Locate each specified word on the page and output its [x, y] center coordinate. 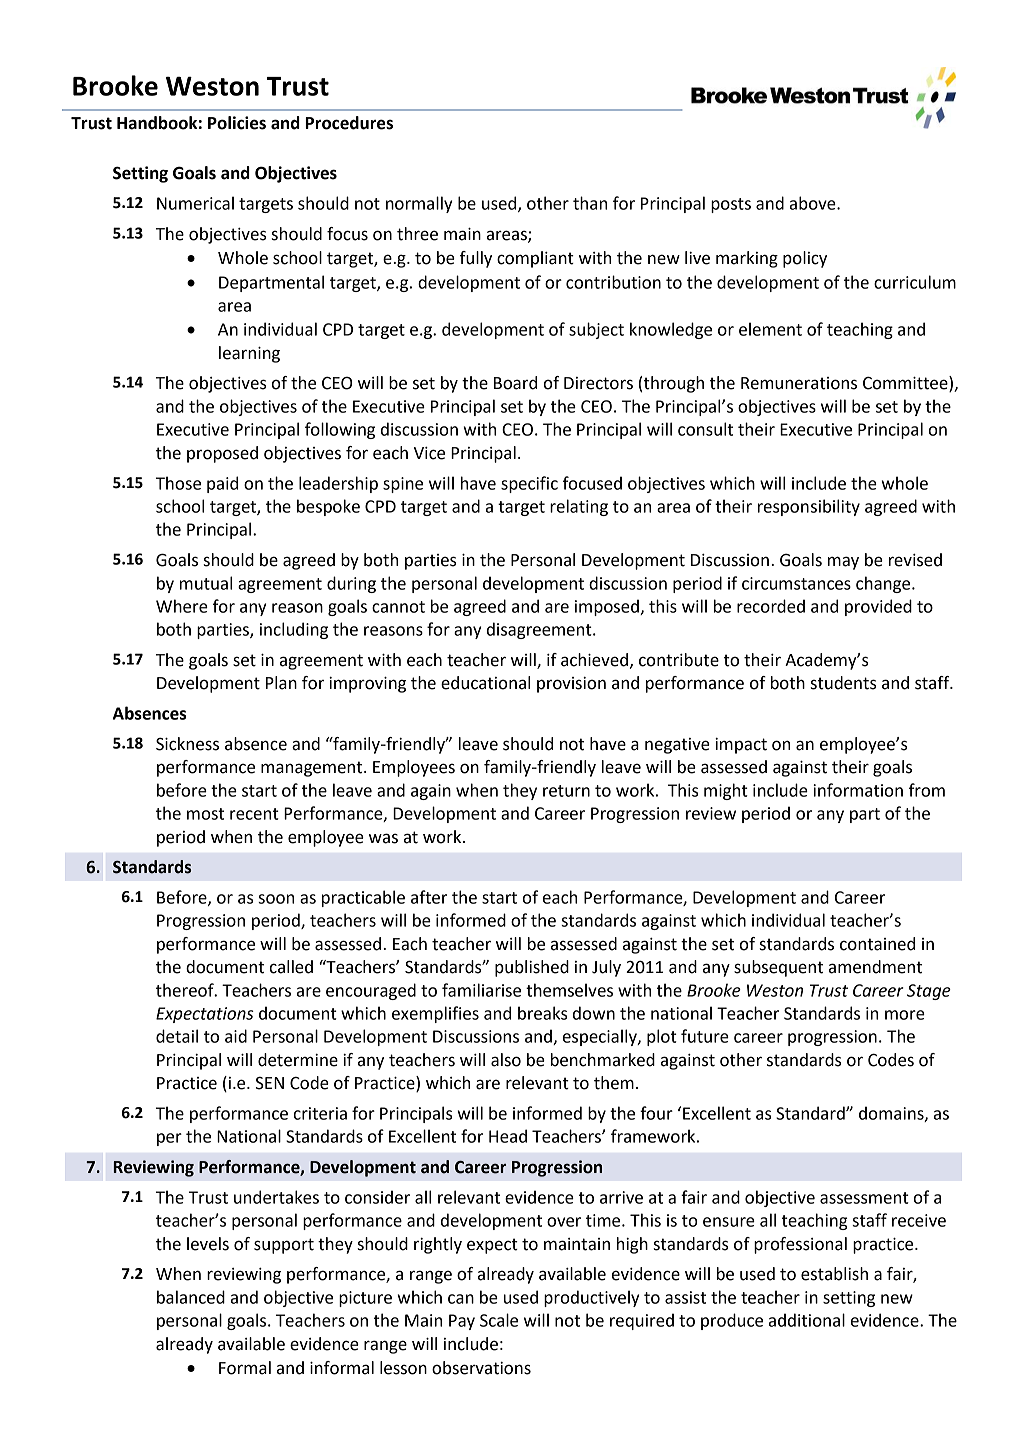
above [814, 203]
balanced [191, 1297]
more [905, 1015]
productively [591, 1298]
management [313, 769]
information [858, 790]
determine [298, 1060]
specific [529, 484]
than [590, 203]
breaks [542, 1013]
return [566, 791]
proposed [222, 454]
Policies [237, 123]
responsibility [809, 507]
